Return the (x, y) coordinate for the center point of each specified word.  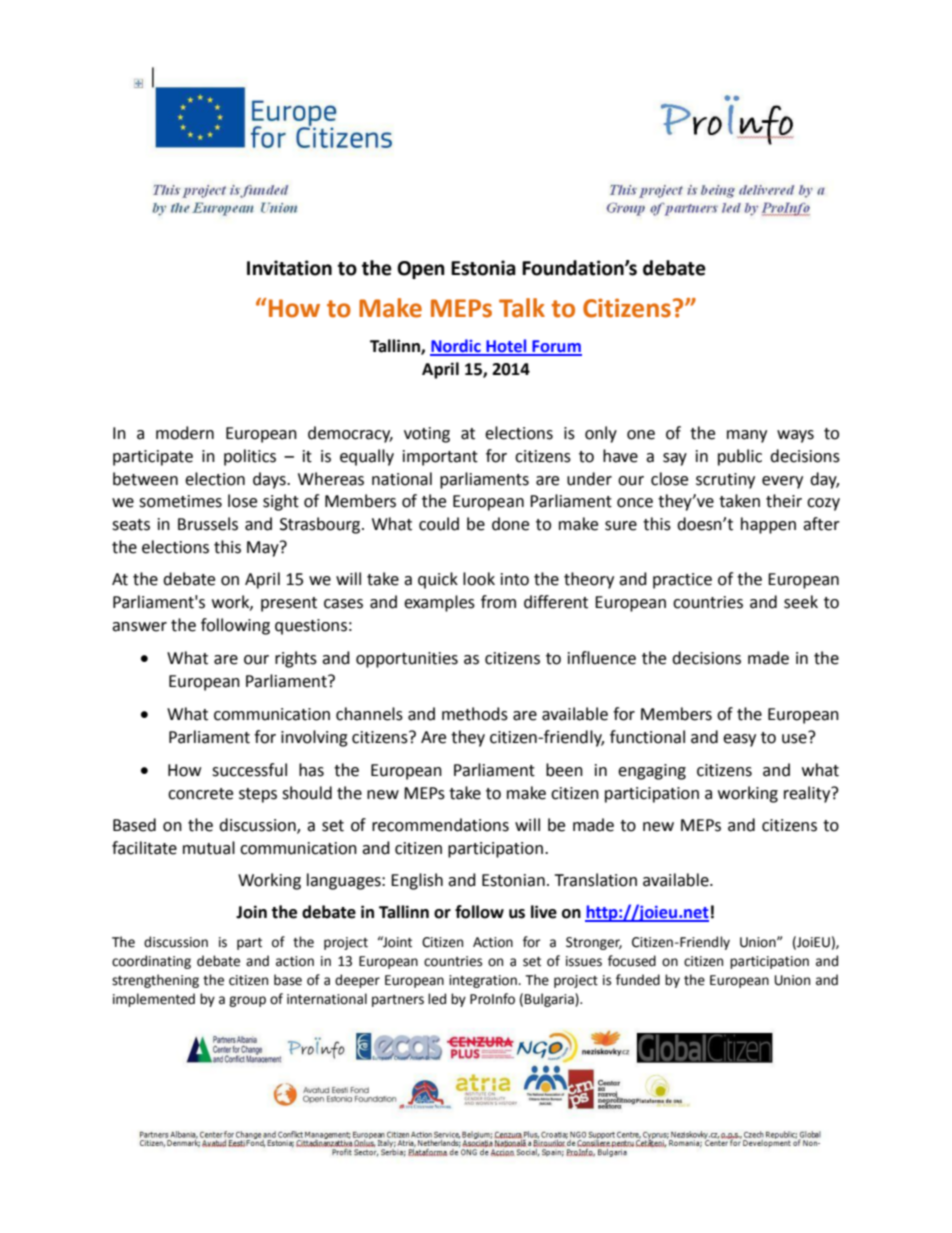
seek (801, 602)
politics (250, 457)
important (440, 458)
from (498, 602)
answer (139, 627)
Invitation (289, 268)
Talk (522, 308)
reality (808, 794)
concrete (200, 794)
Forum (556, 347)
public (740, 457)
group (247, 1001)
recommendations (440, 825)
